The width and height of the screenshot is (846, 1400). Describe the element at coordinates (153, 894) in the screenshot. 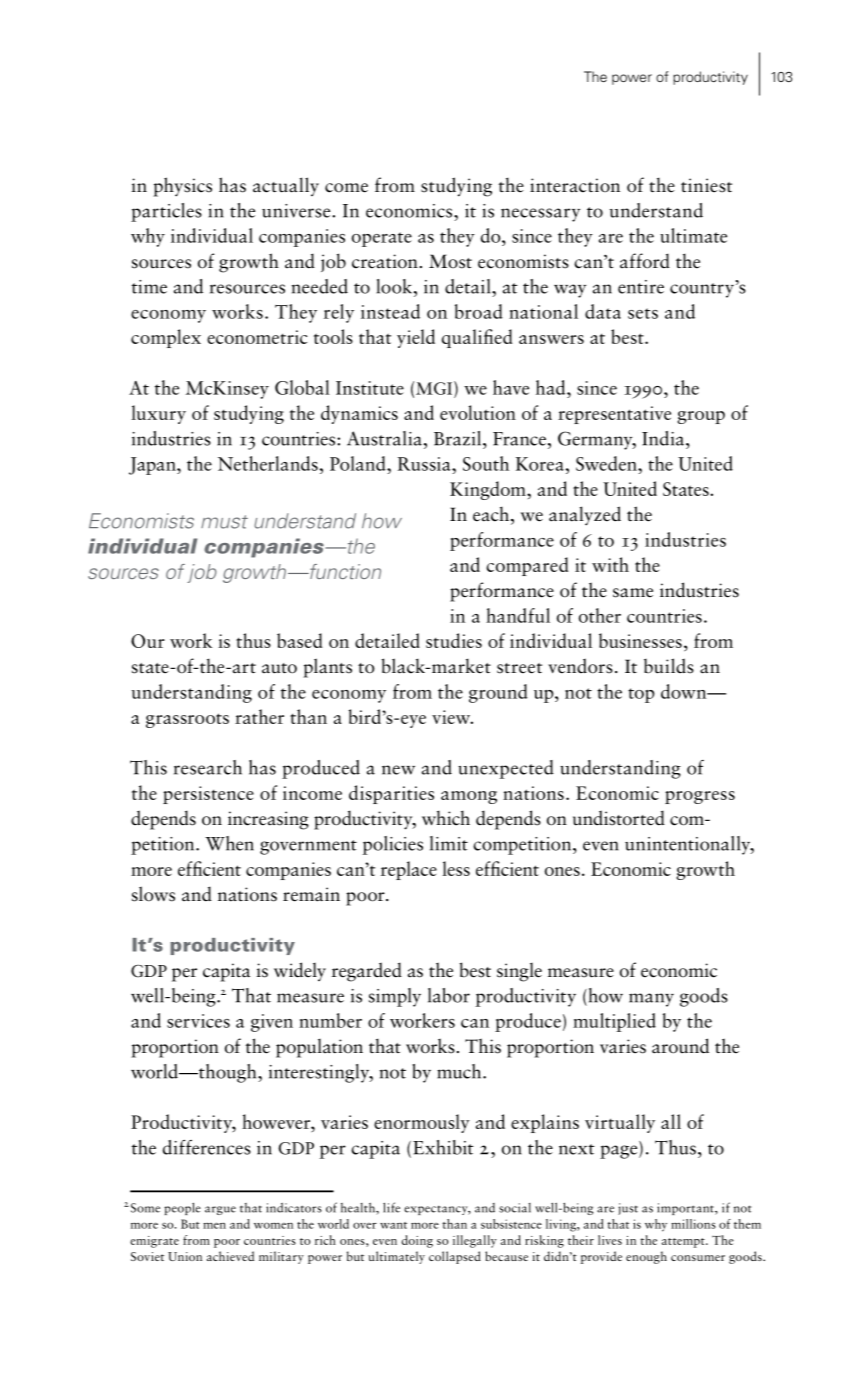

I see `slows` at that location.
